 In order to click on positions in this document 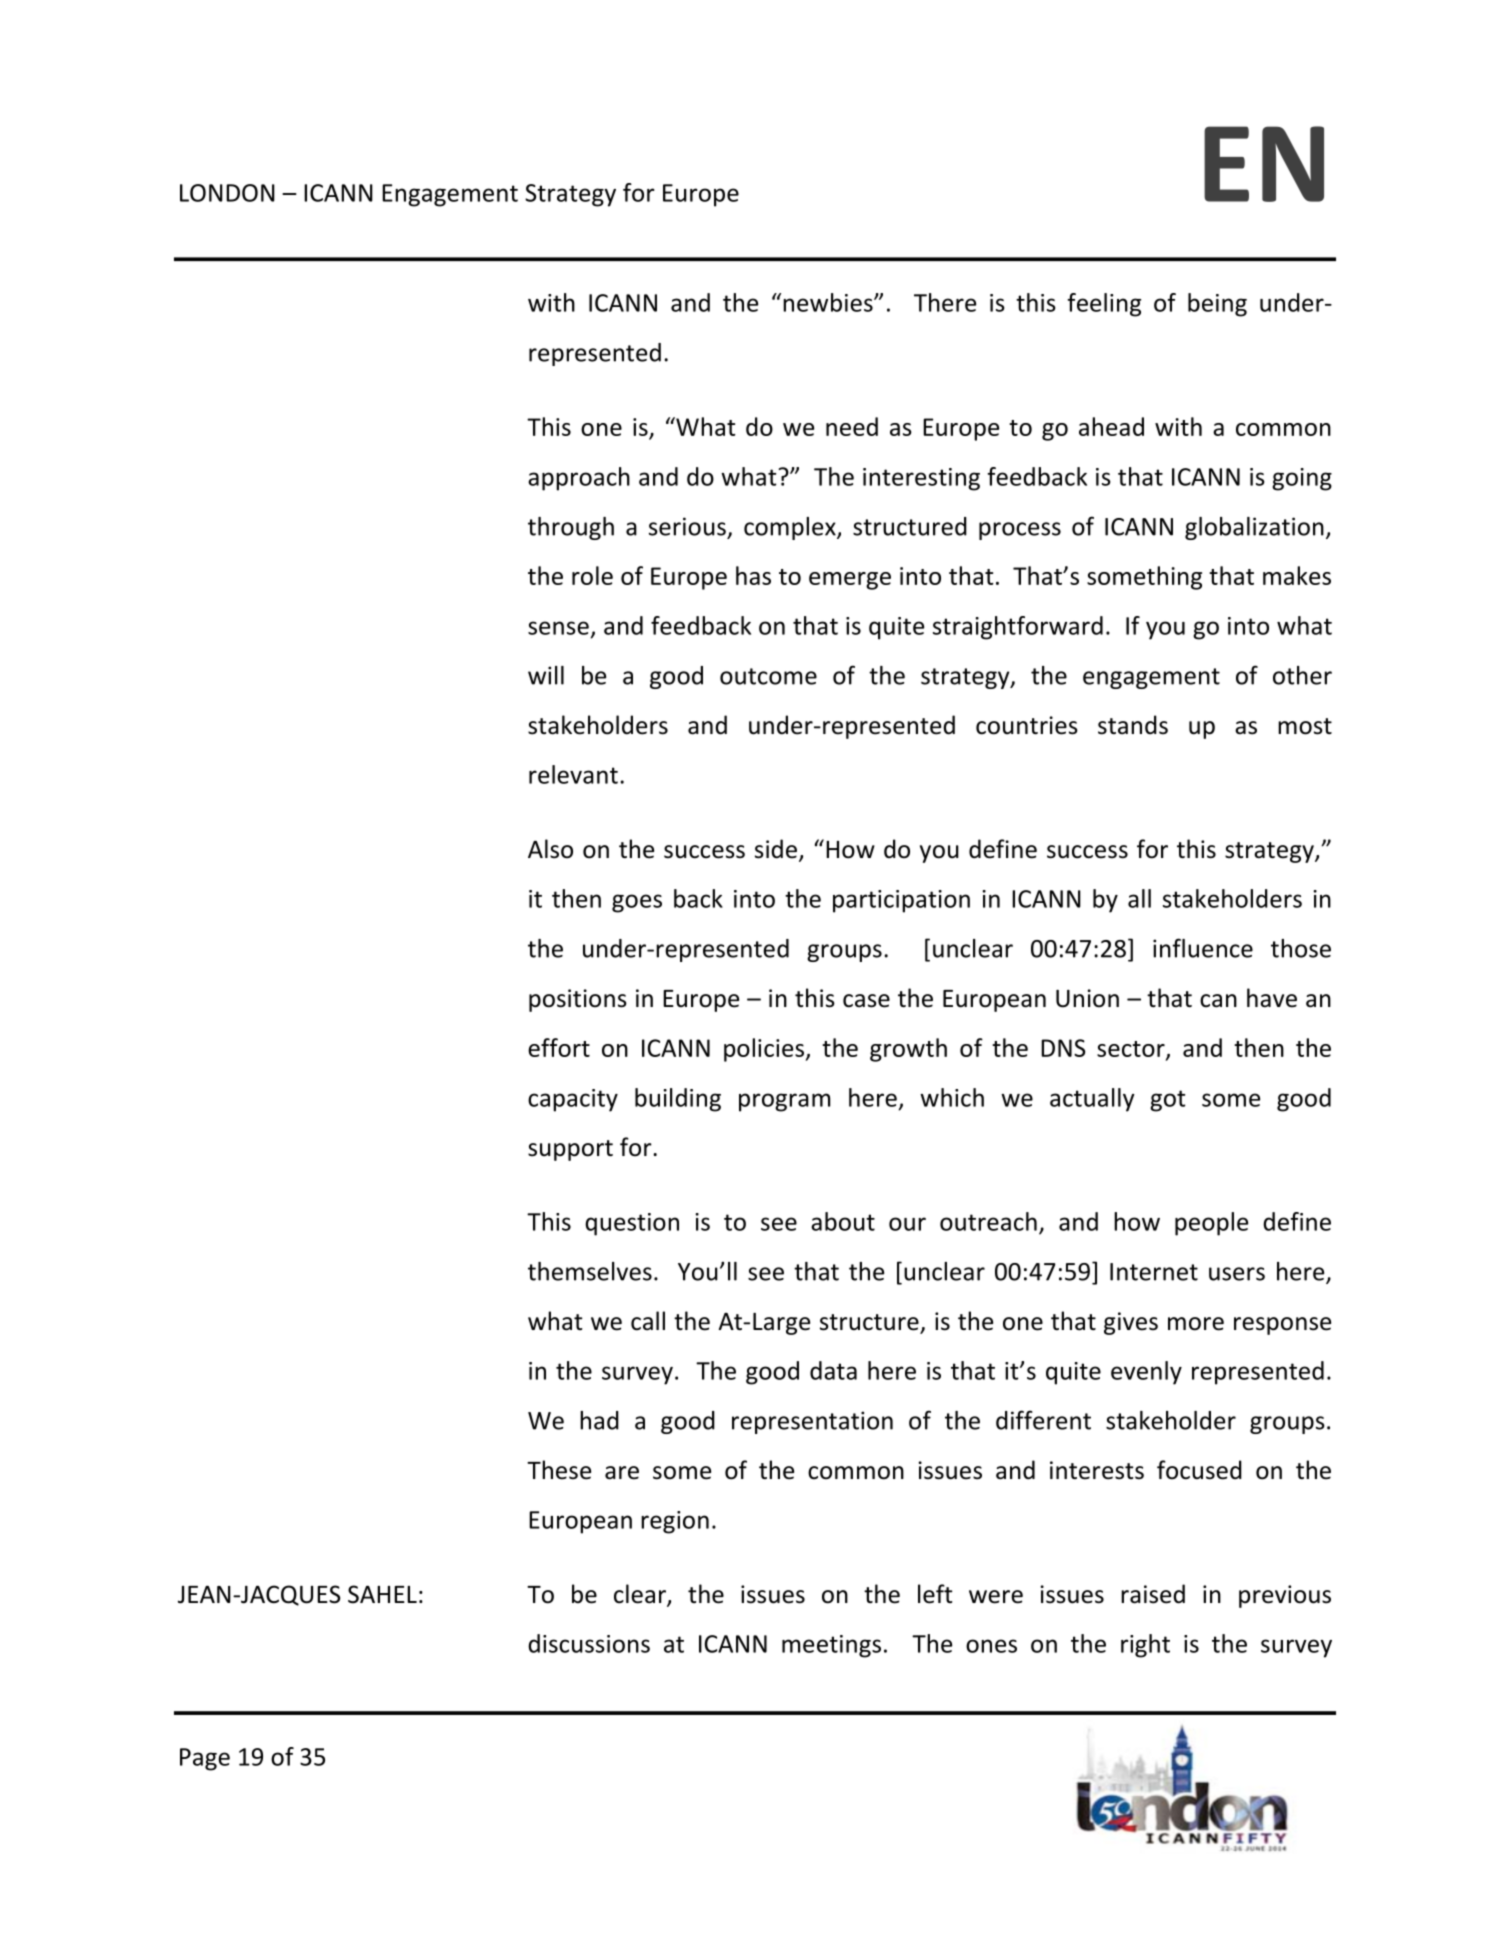, I will do `click(578, 1000)`.
